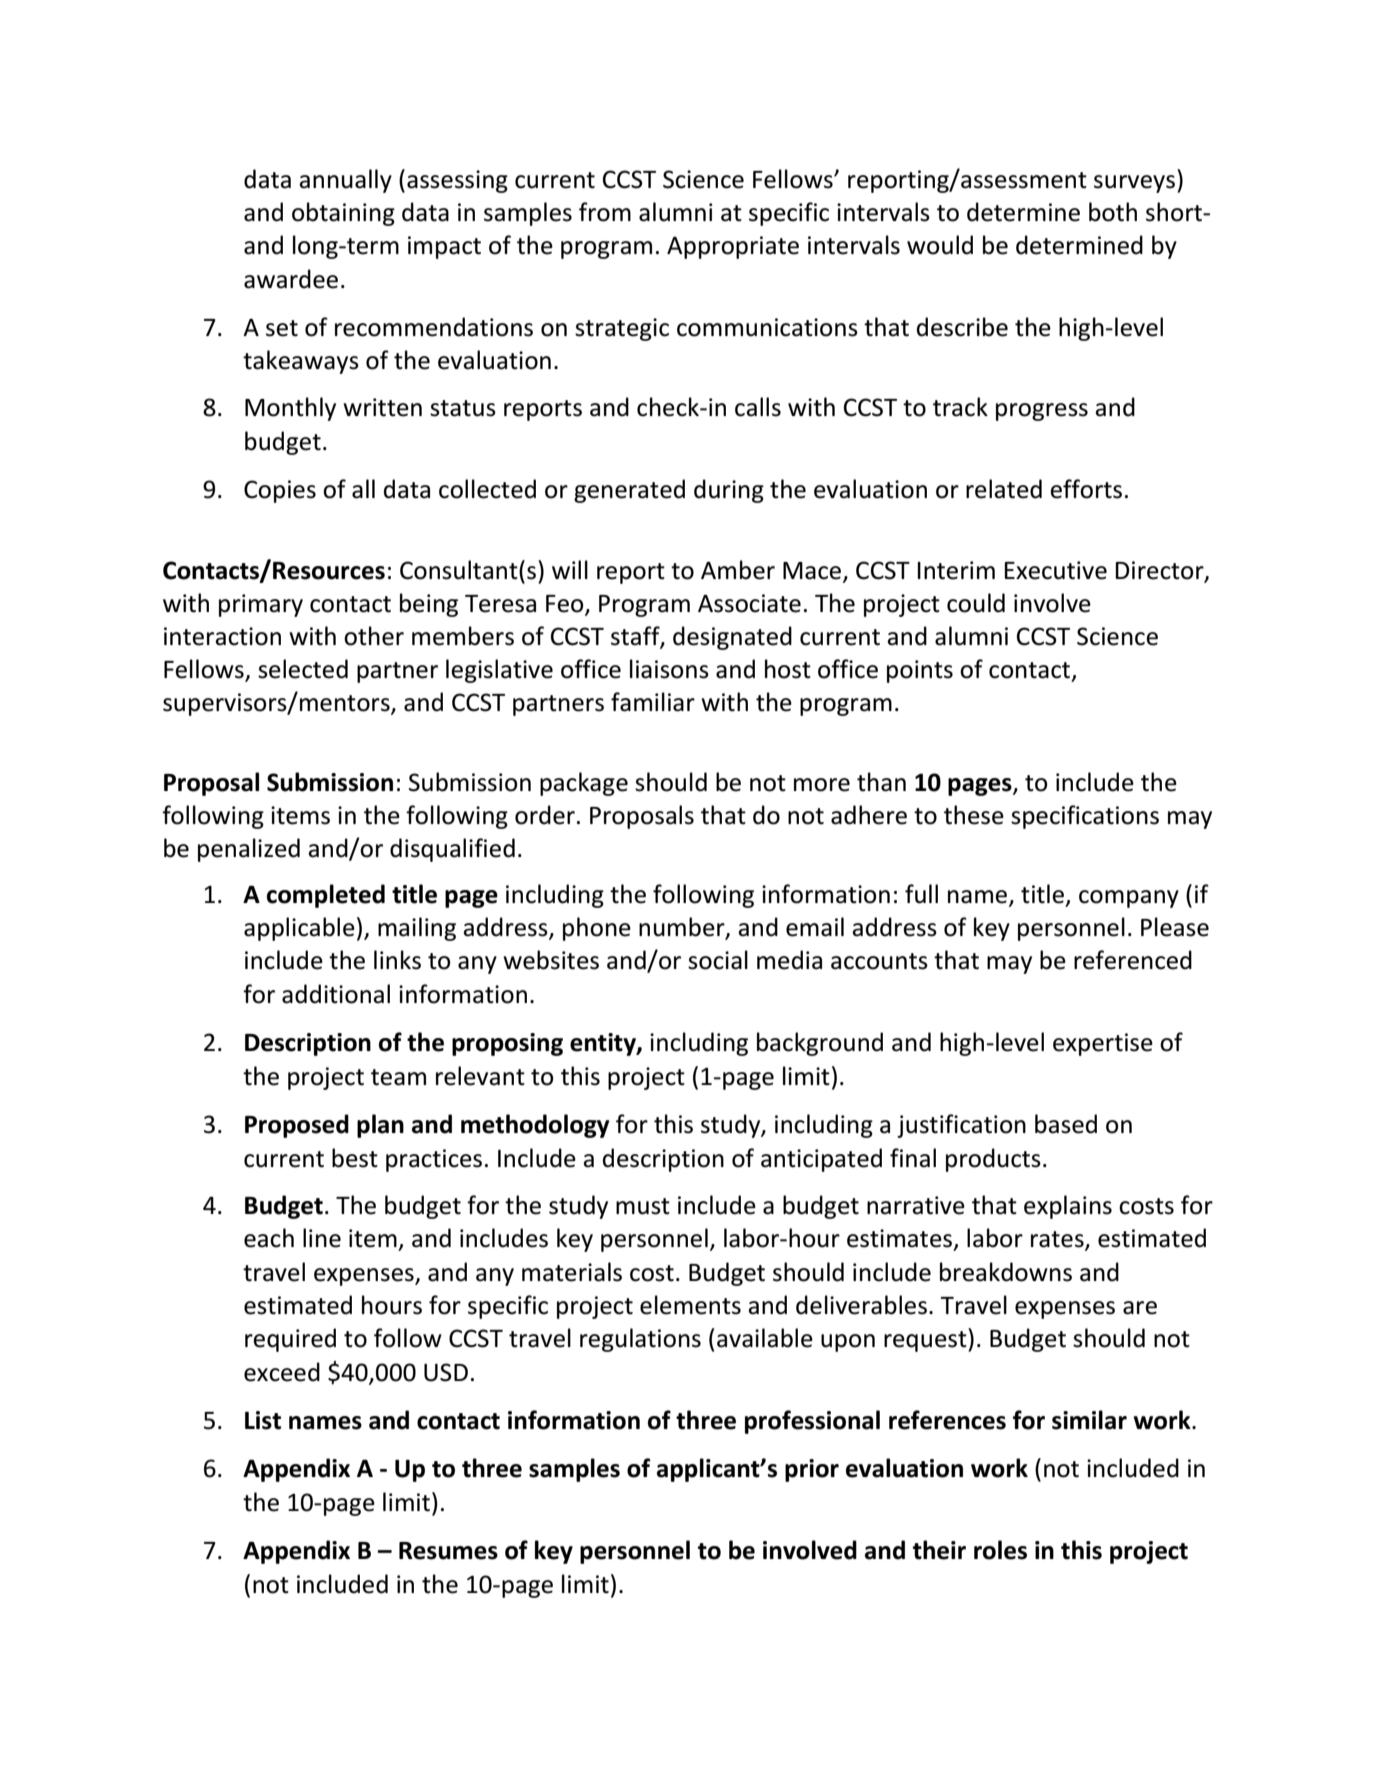 The width and height of the screenshot is (1380, 1786). Describe the element at coordinates (604, 1044) in the screenshot. I see `entity` at that location.
